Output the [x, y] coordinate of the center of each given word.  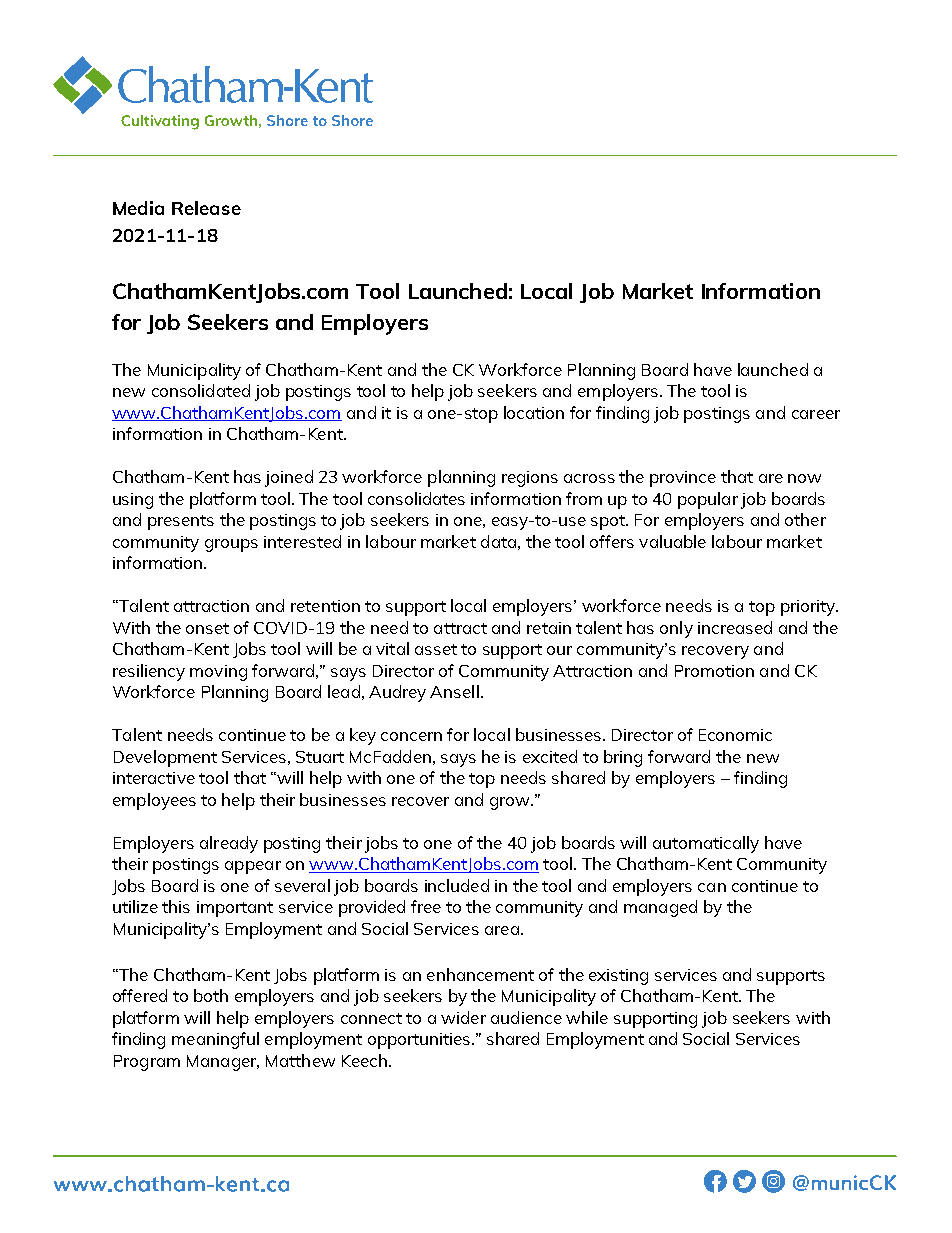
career [816, 414]
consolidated [201, 390]
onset [207, 628]
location [534, 412]
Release [206, 208]
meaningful [215, 1040]
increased [735, 627]
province [683, 479]
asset [436, 649]
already [229, 844]
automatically [706, 844]
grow [511, 803]
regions [530, 479]
